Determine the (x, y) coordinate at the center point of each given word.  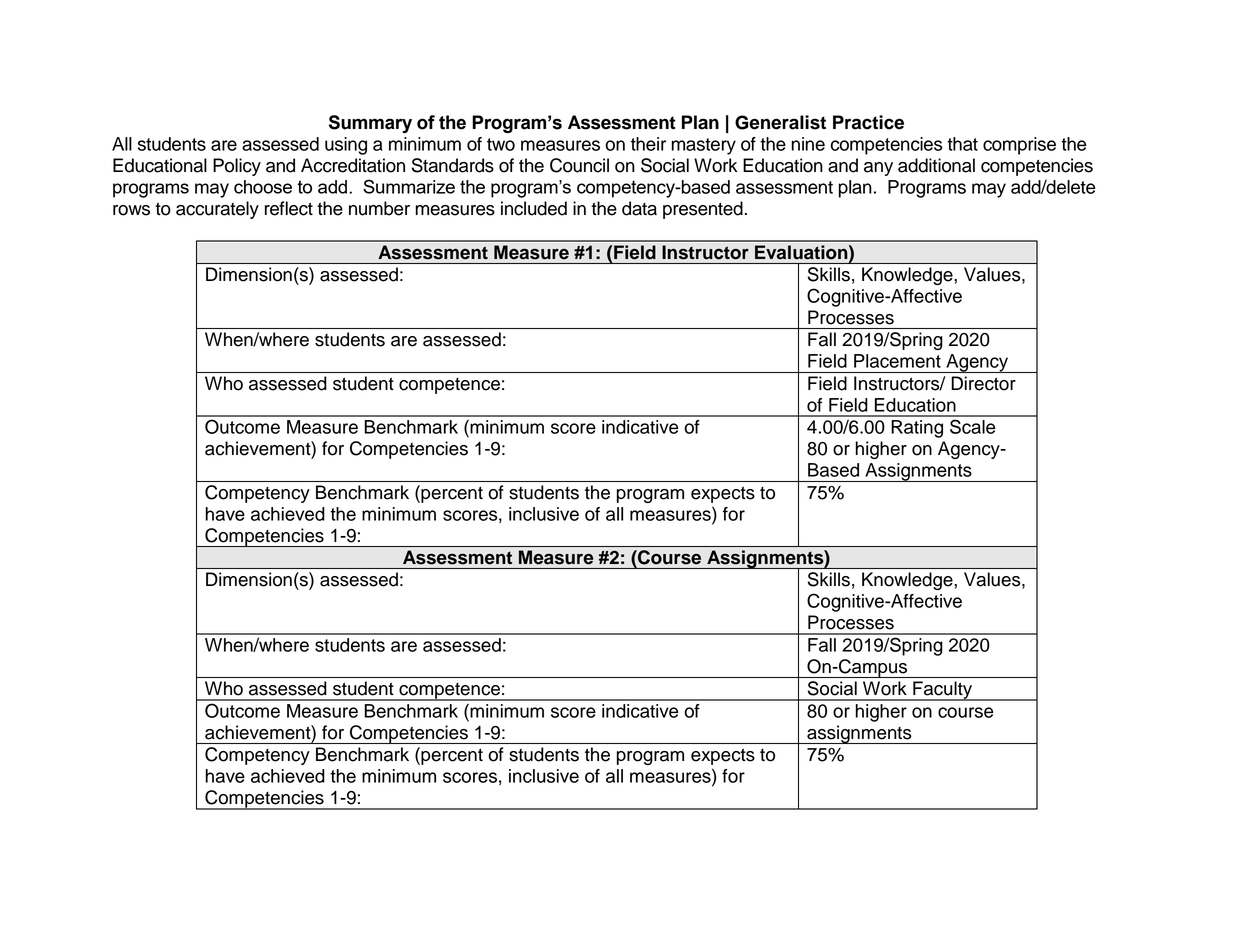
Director (984, 383)
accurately (217, 210)
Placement (897, 361)
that (962, 144)
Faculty (942, 691)
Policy (237, 167)
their (648, 144)
